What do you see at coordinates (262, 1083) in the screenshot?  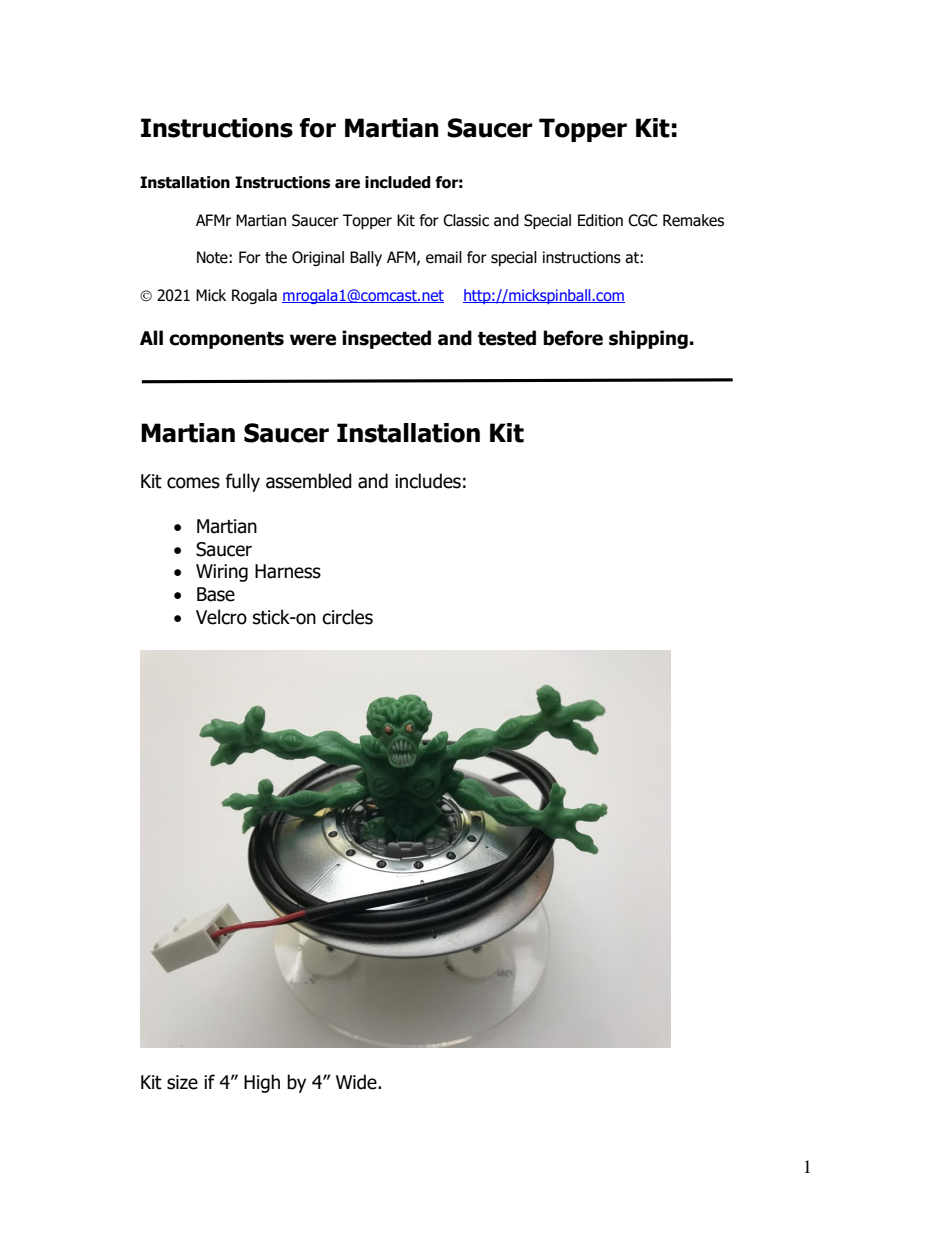 I see `High` at bounding box center [262, 1083].
